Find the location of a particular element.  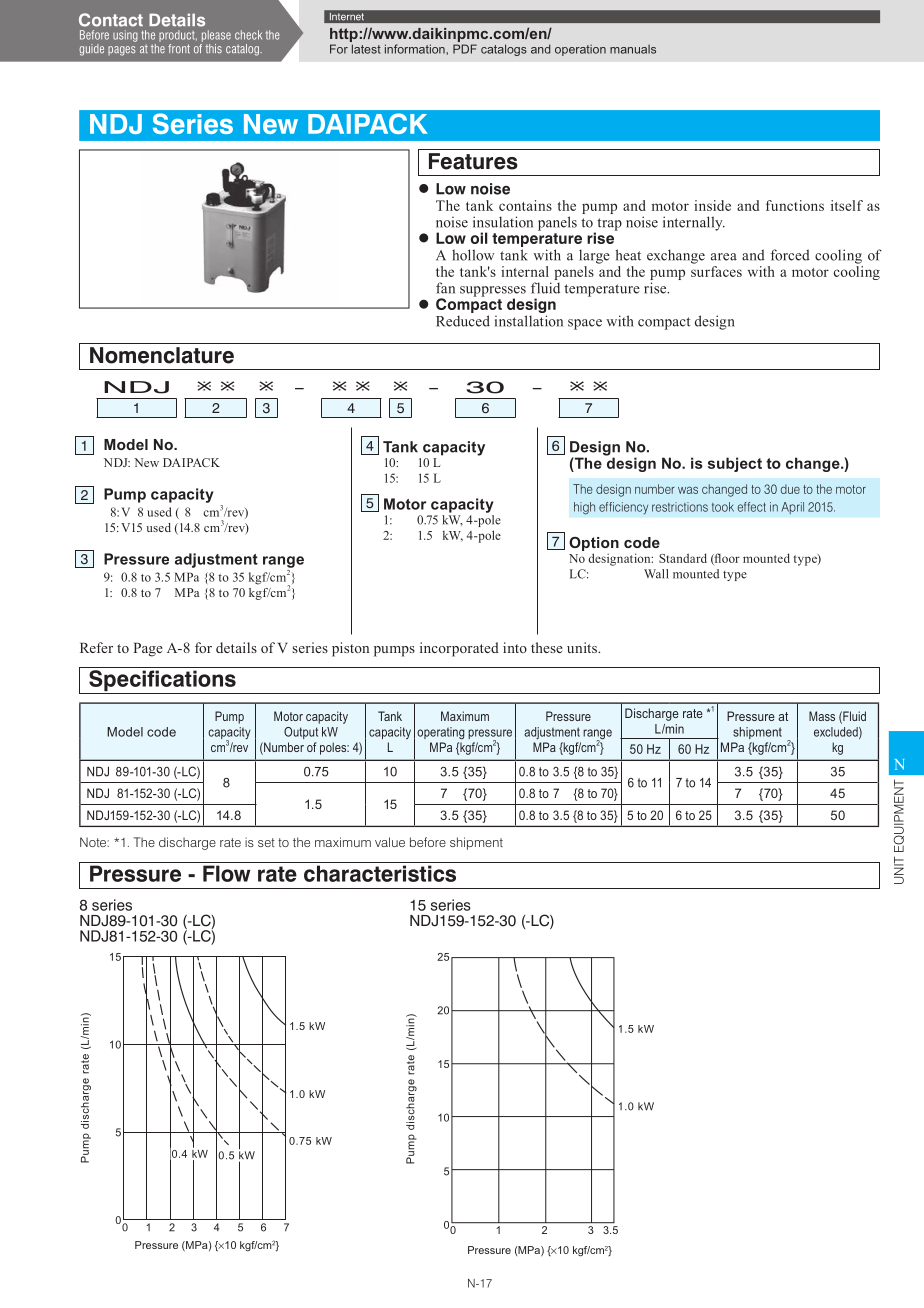

contains is located at coordinates (525, 205).
